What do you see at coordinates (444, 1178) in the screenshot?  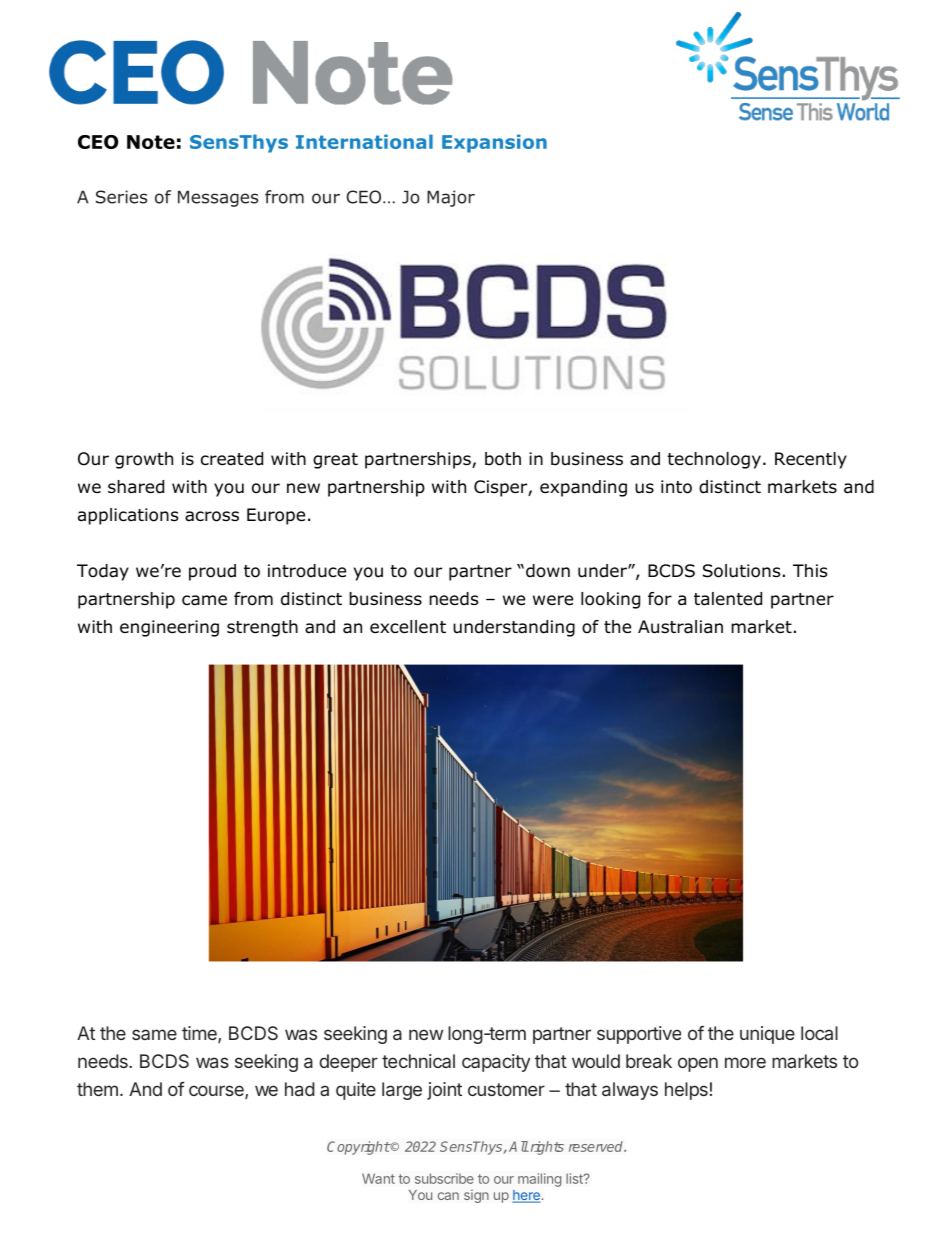 I see `subscribe` at bounding box center [444, 1178].
